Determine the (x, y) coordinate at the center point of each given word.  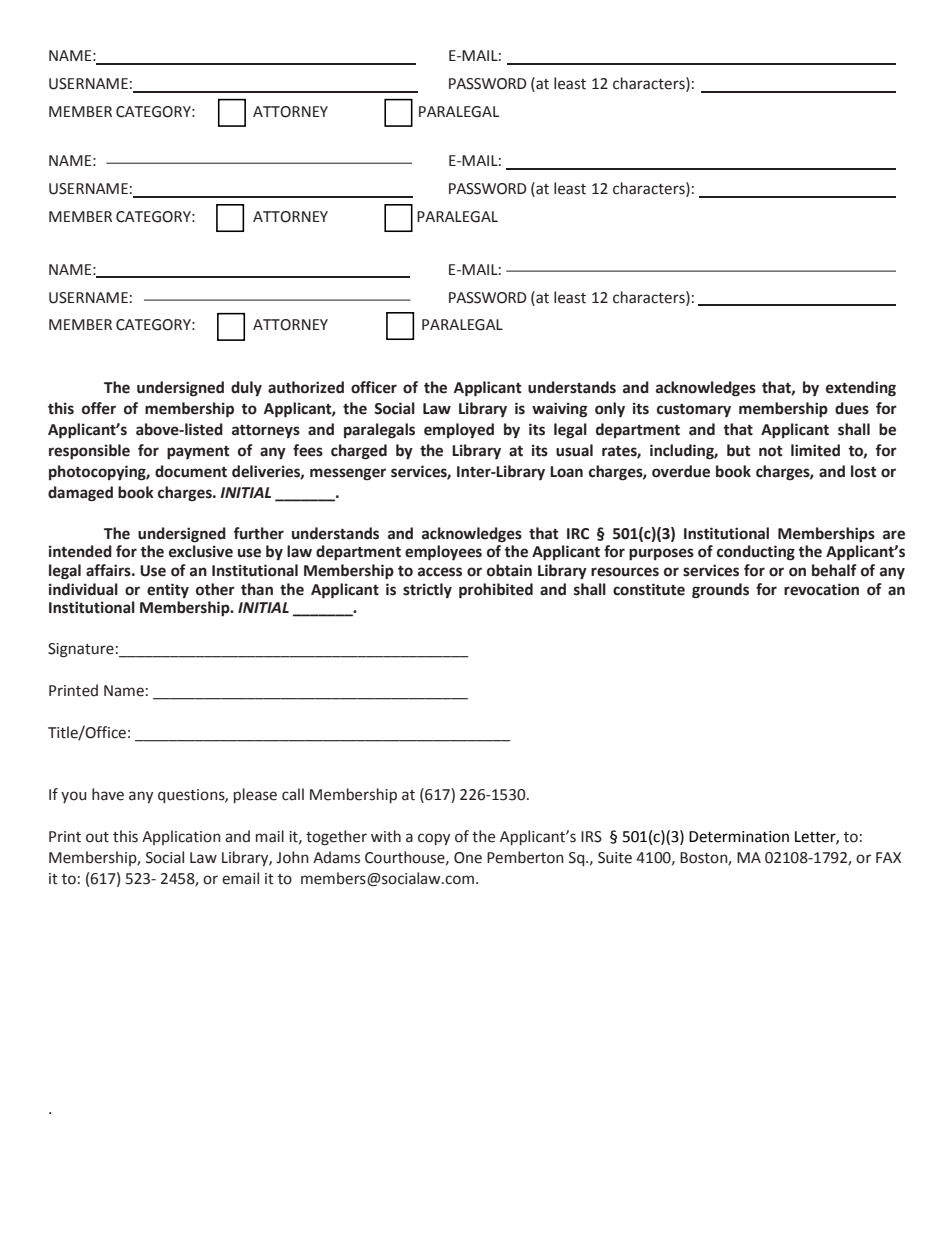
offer (99, 408)
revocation (821, 589)
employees (443, 553)
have (108, 794)
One (468, 858)
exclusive (201, 551)
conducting (756, 553)
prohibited (496, 591)
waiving (559, 410)
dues (852, 408)
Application (181, 837)
